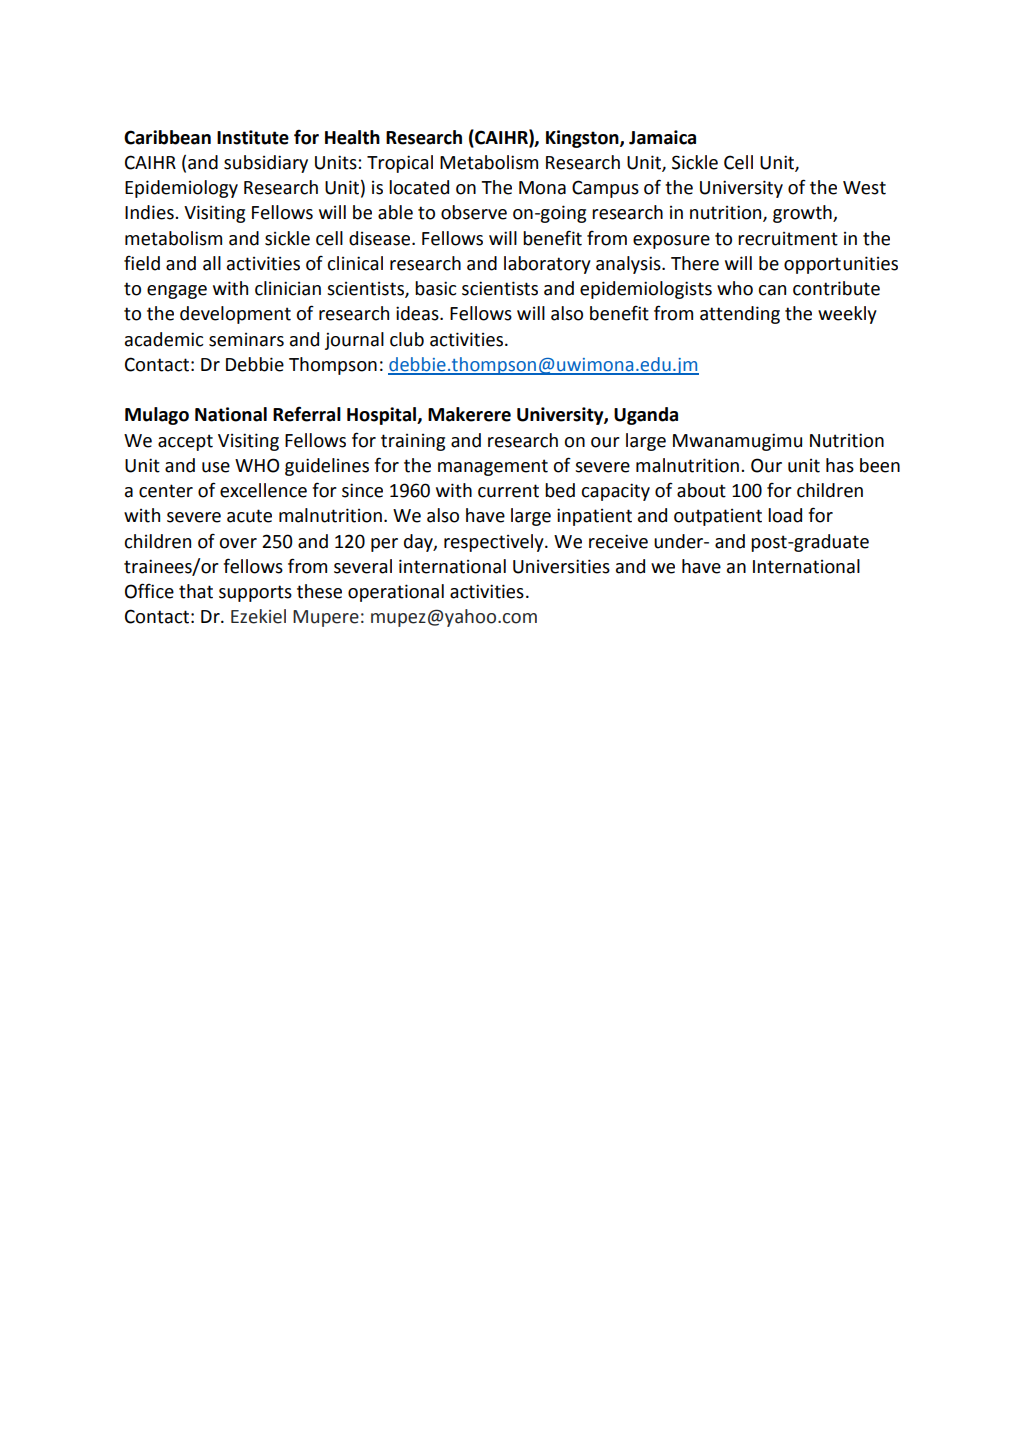 This screenshot has width=1026, height=1451. Describe the element at coordinates (255, 593) in the screenshot. I see `supports` at that location.
